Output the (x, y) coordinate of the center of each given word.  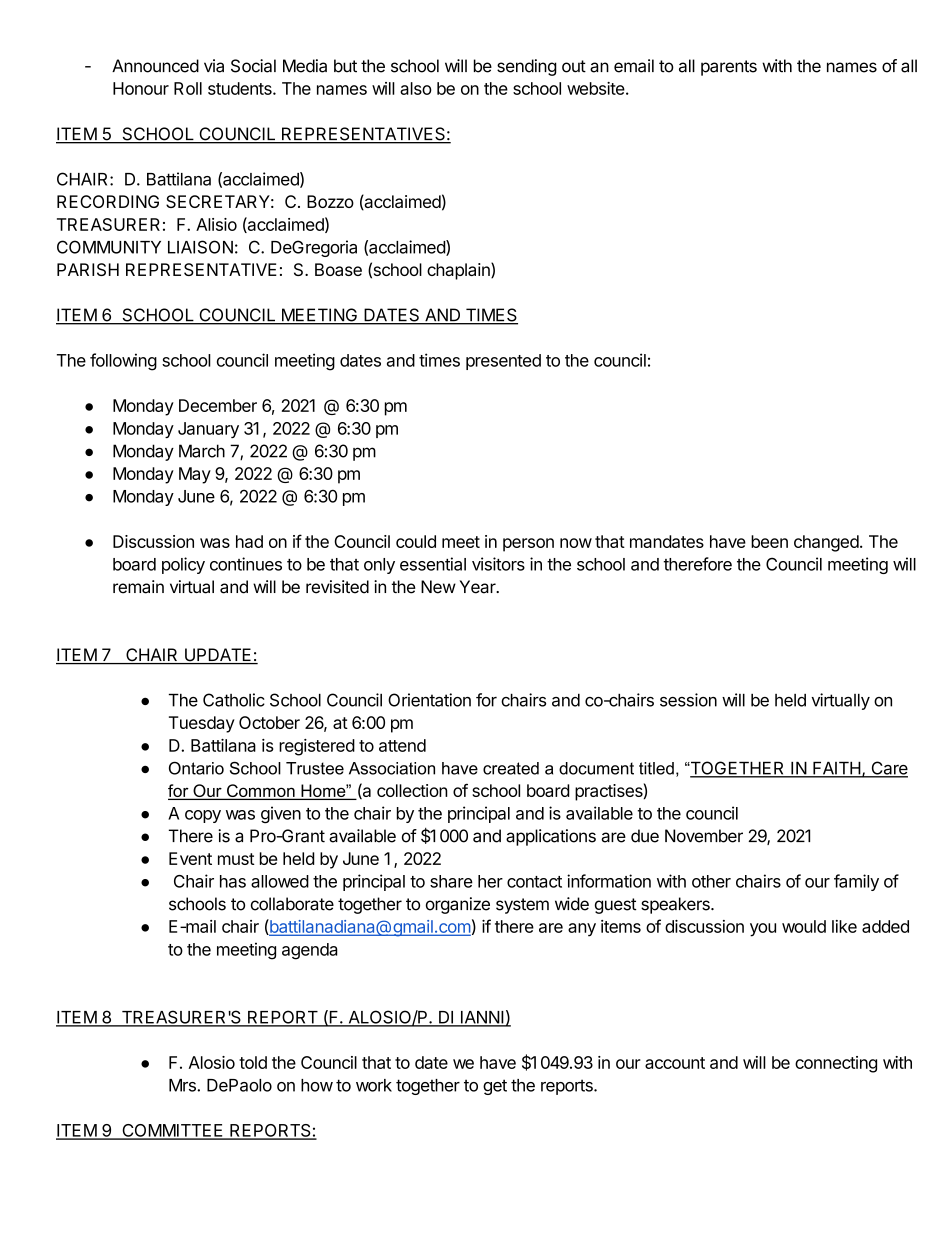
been (769, 541)
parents (729, 68)
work (374, 1085)
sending (527, 67)
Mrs (183, 1085)
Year (479, 587)
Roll (188, 88)
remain (138, 587)
